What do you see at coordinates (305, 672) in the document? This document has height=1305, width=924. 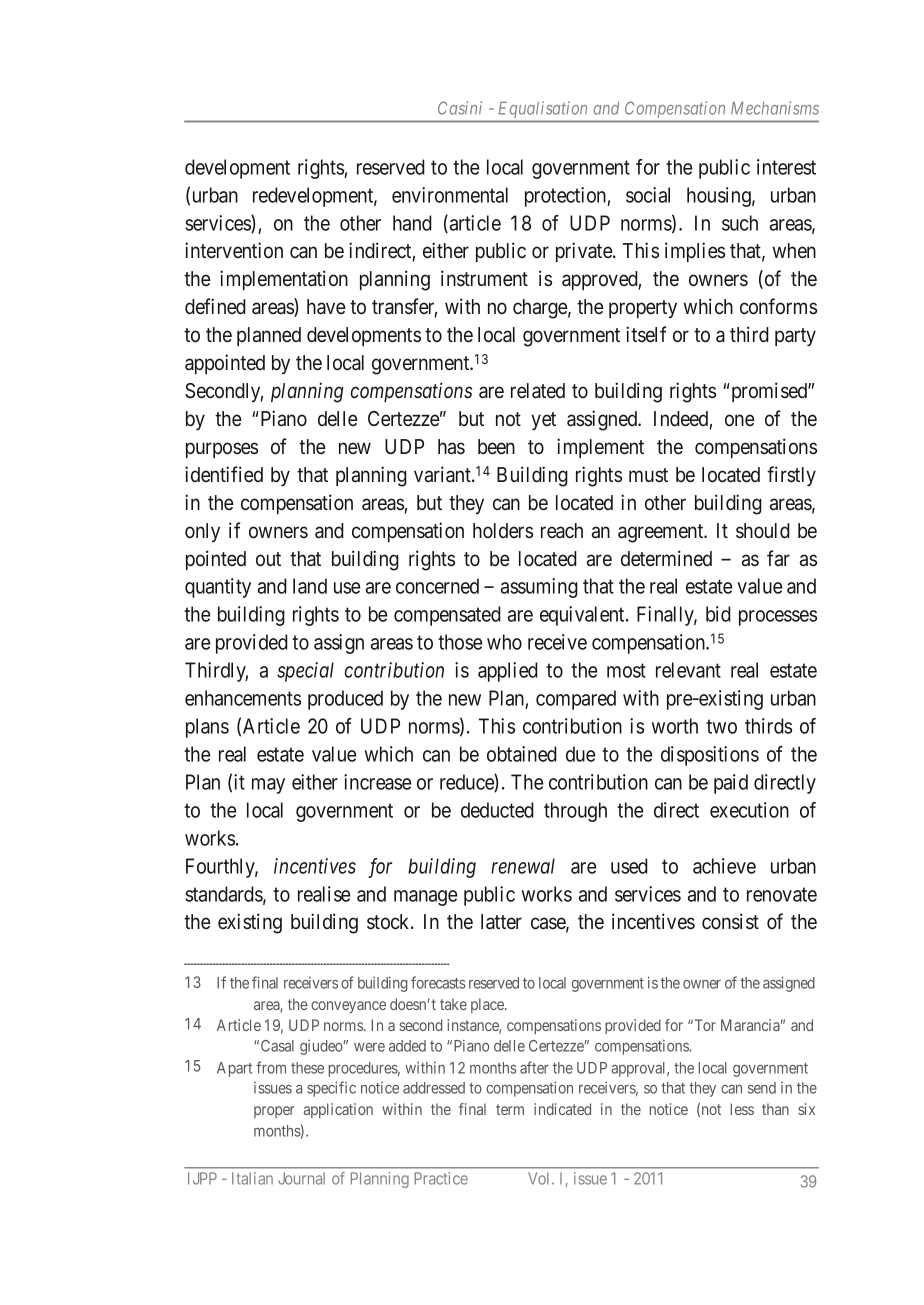 I see `special` at bounding box center [305, 672].
